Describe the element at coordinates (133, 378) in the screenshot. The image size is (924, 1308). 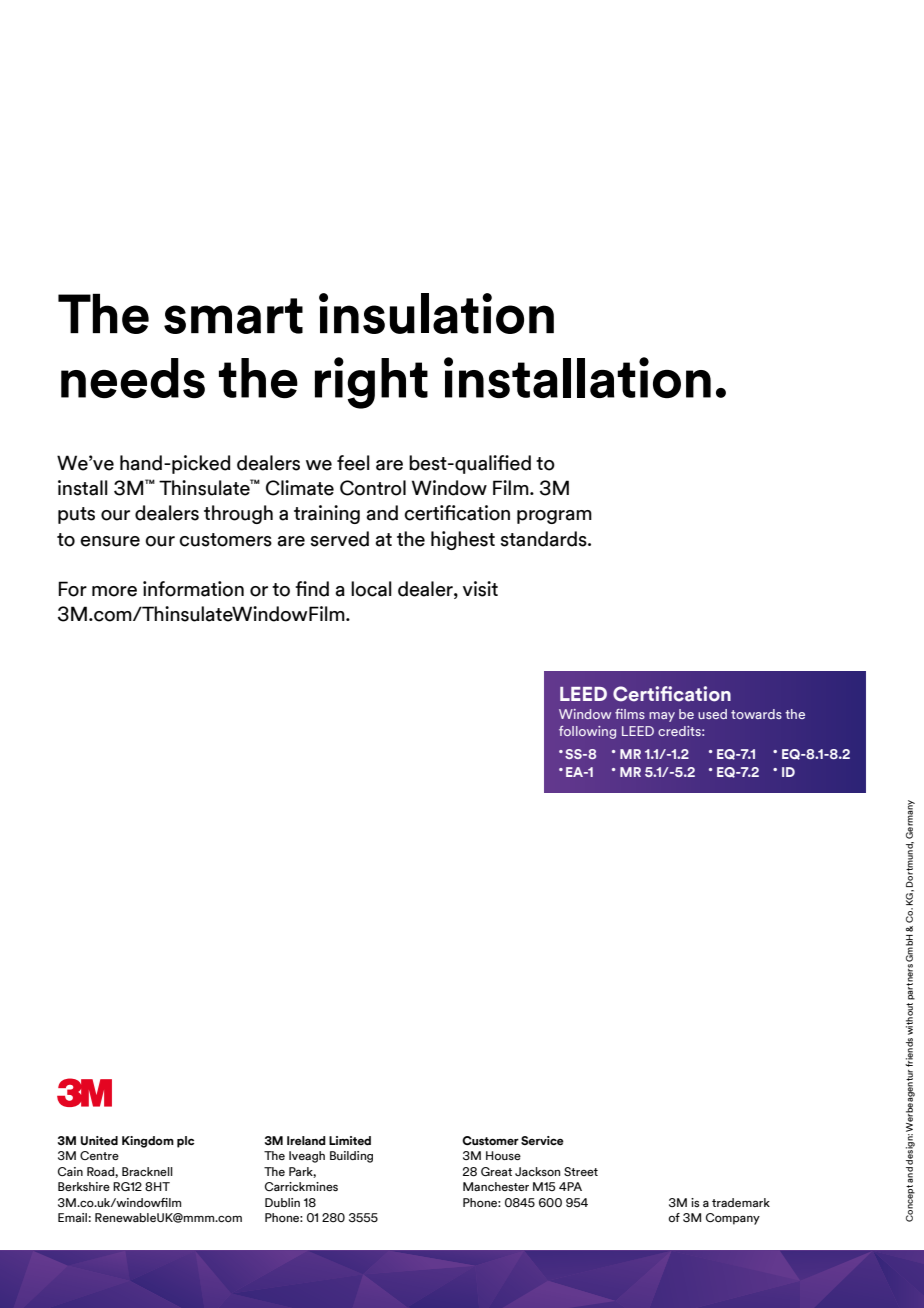
I see `needs` at that location.
